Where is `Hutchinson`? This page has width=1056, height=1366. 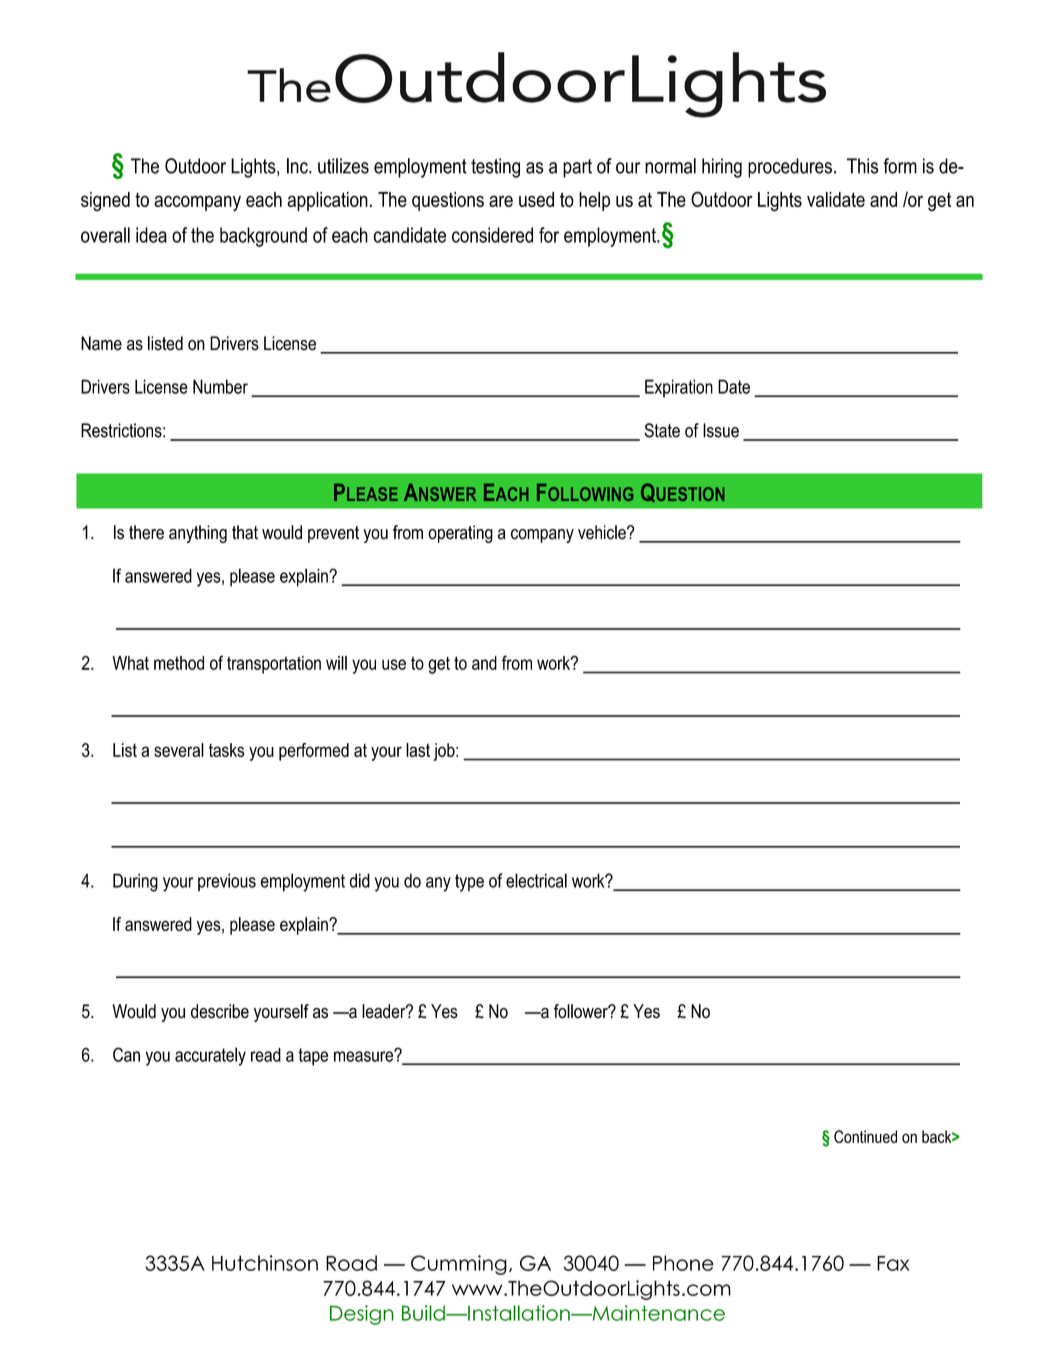
Hutchinson is located at coordinates (265, 1263).
